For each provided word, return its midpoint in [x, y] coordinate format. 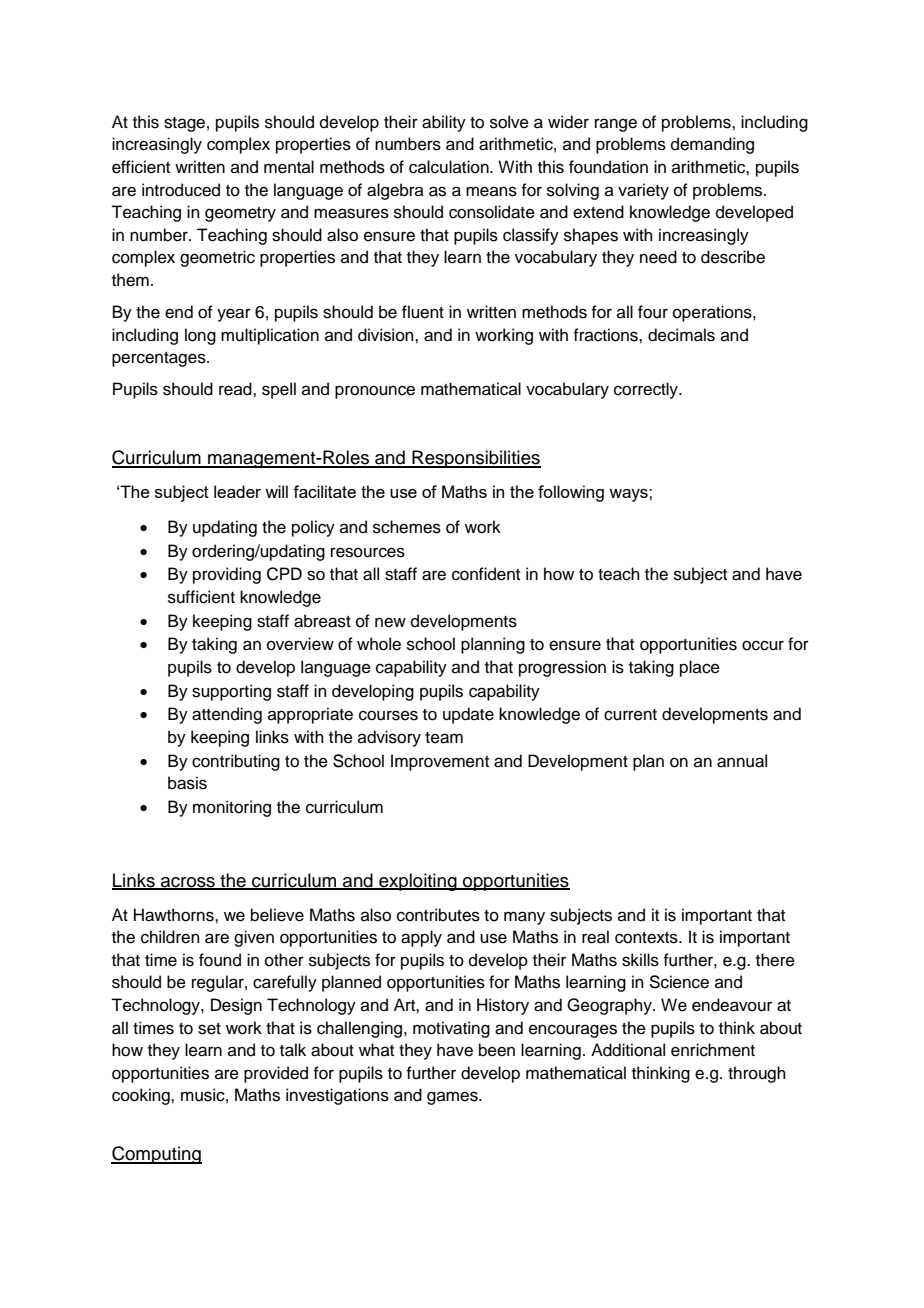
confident [486, 574]
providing [227, 575]
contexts [647, 938]
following [571, 493]
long [200, 336]
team [444, 738]
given [254, 938]
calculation [450, 167]
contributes [438, 915]
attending [227, 715]
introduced [181, 190]
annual [742, 761]
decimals [681, 335]
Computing [156, 1155]
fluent [423, 312]
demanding [712, 145]
